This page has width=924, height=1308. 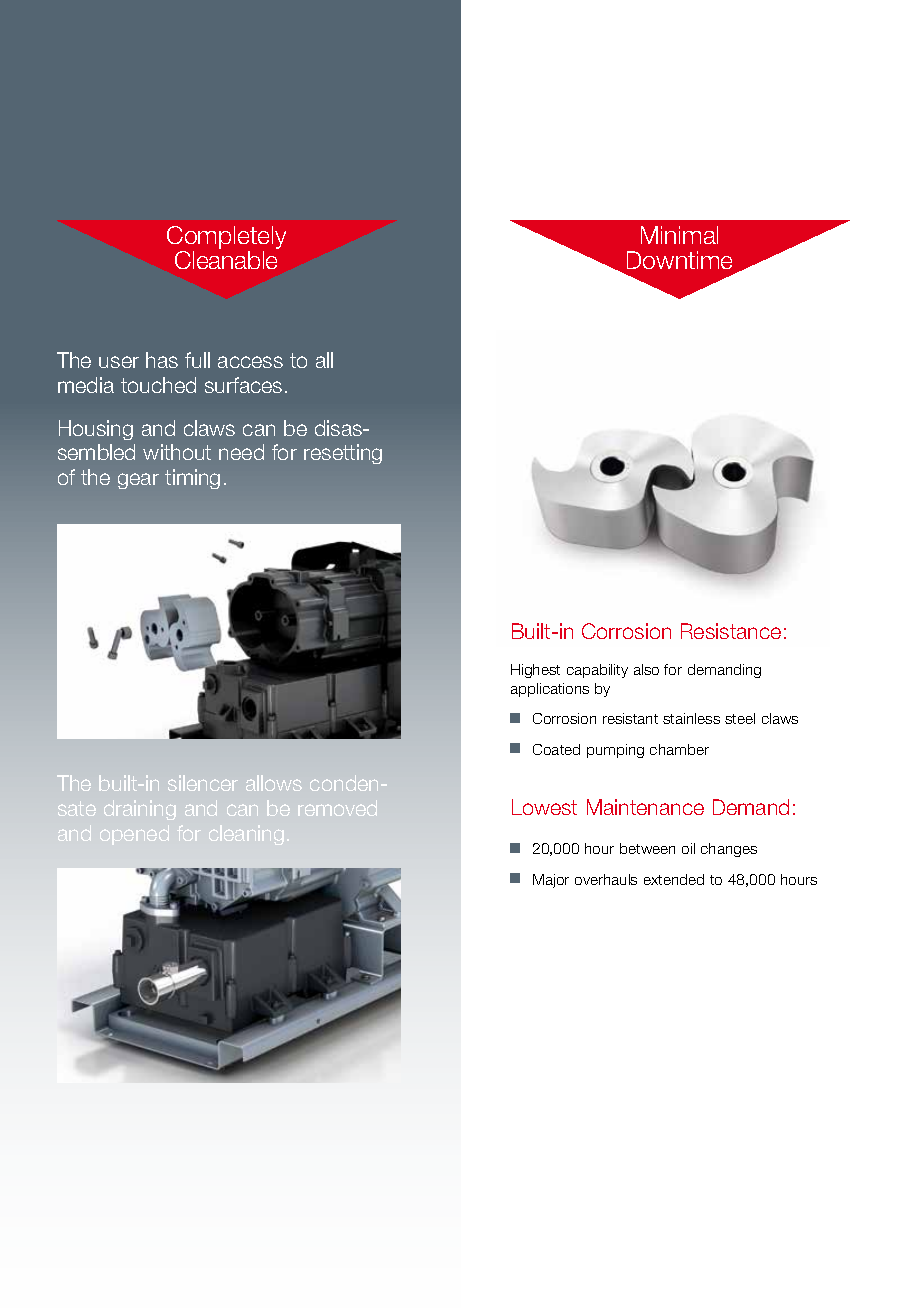 I want to click on Resistance, so click(x=731, y=631).
